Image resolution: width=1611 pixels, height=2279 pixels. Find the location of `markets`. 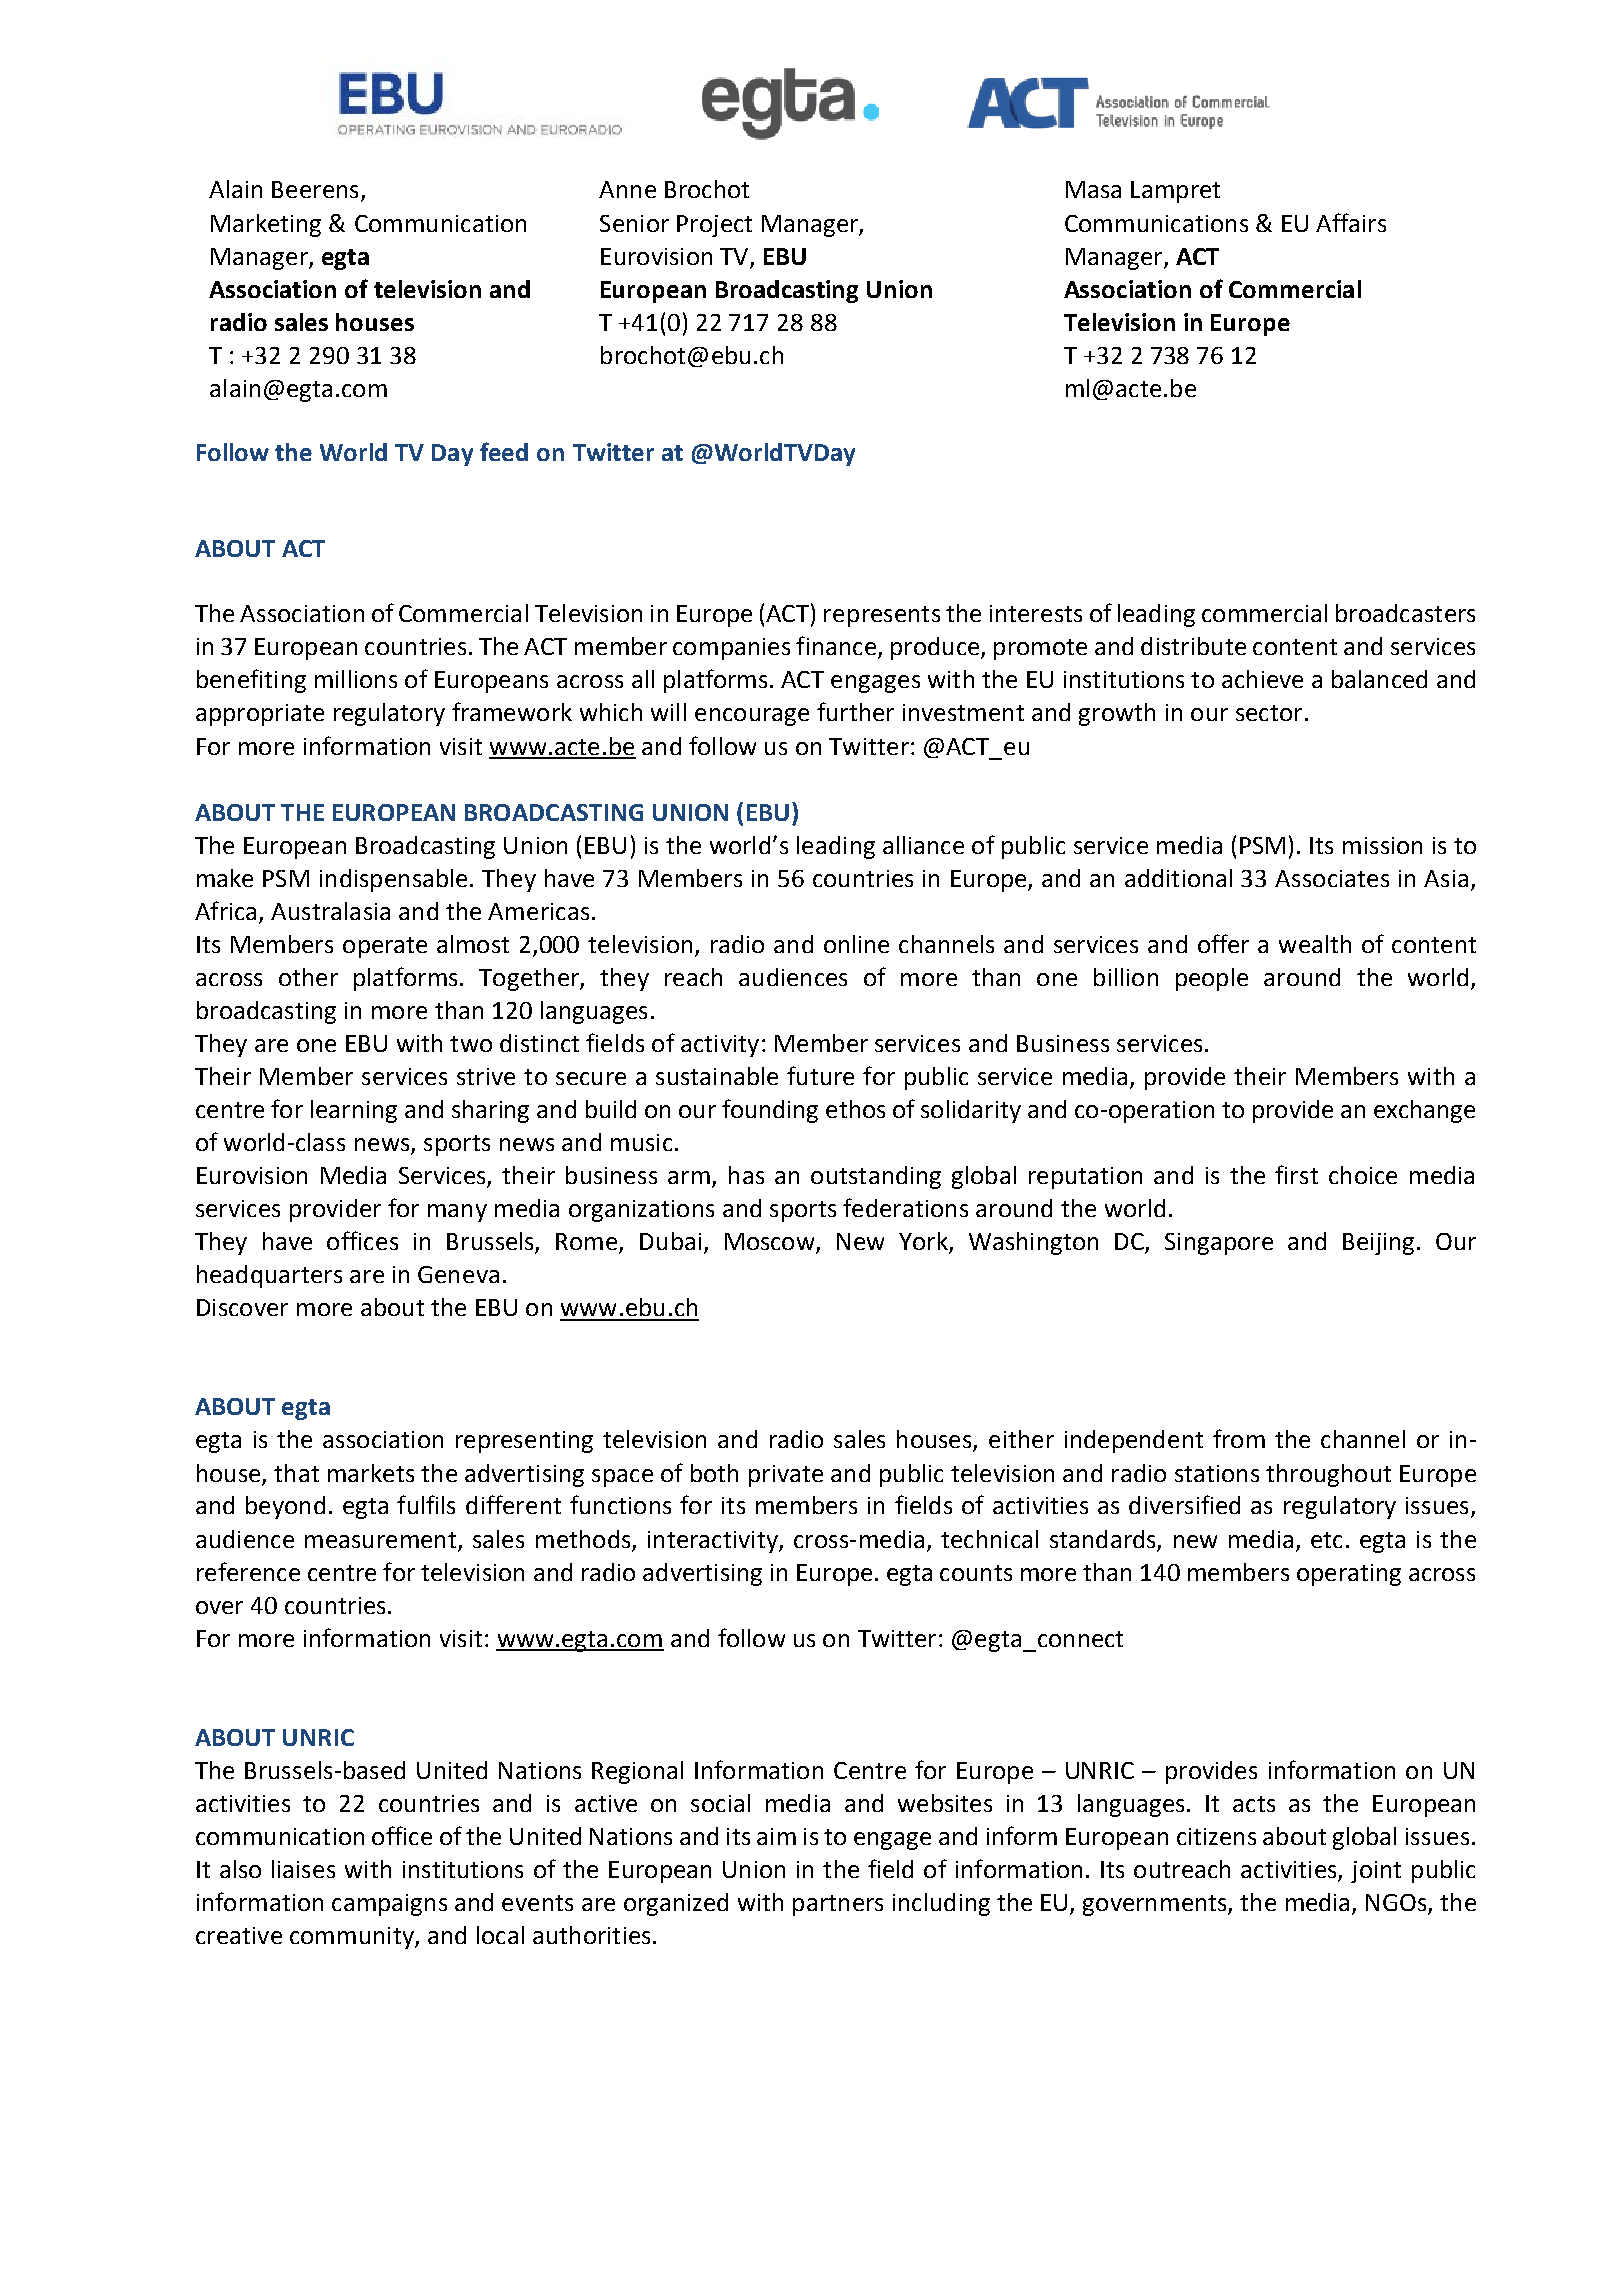

markets is located at coordinates (371, 1473).
